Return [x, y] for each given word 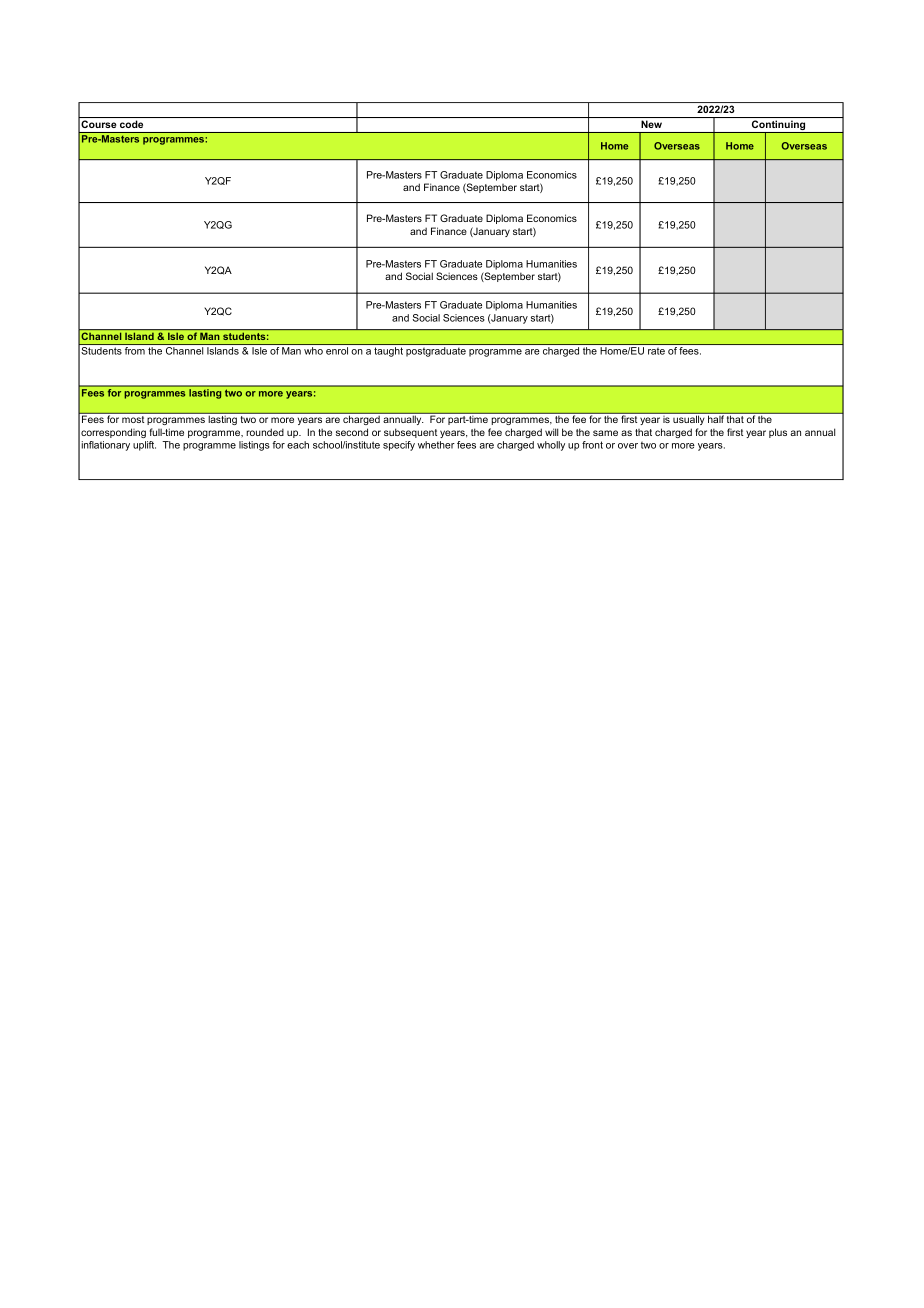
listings [254, 446]
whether [436, 445]
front [592, 445]
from [135, 351]
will [551, 432]
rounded [265, 432]
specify [399, 446]
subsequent [410, 433]
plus [778, 433]
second [352, 432]
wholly [551, 446]
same [605, 433]
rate [656, 351]
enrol [337, 351]
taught [388, 352]
